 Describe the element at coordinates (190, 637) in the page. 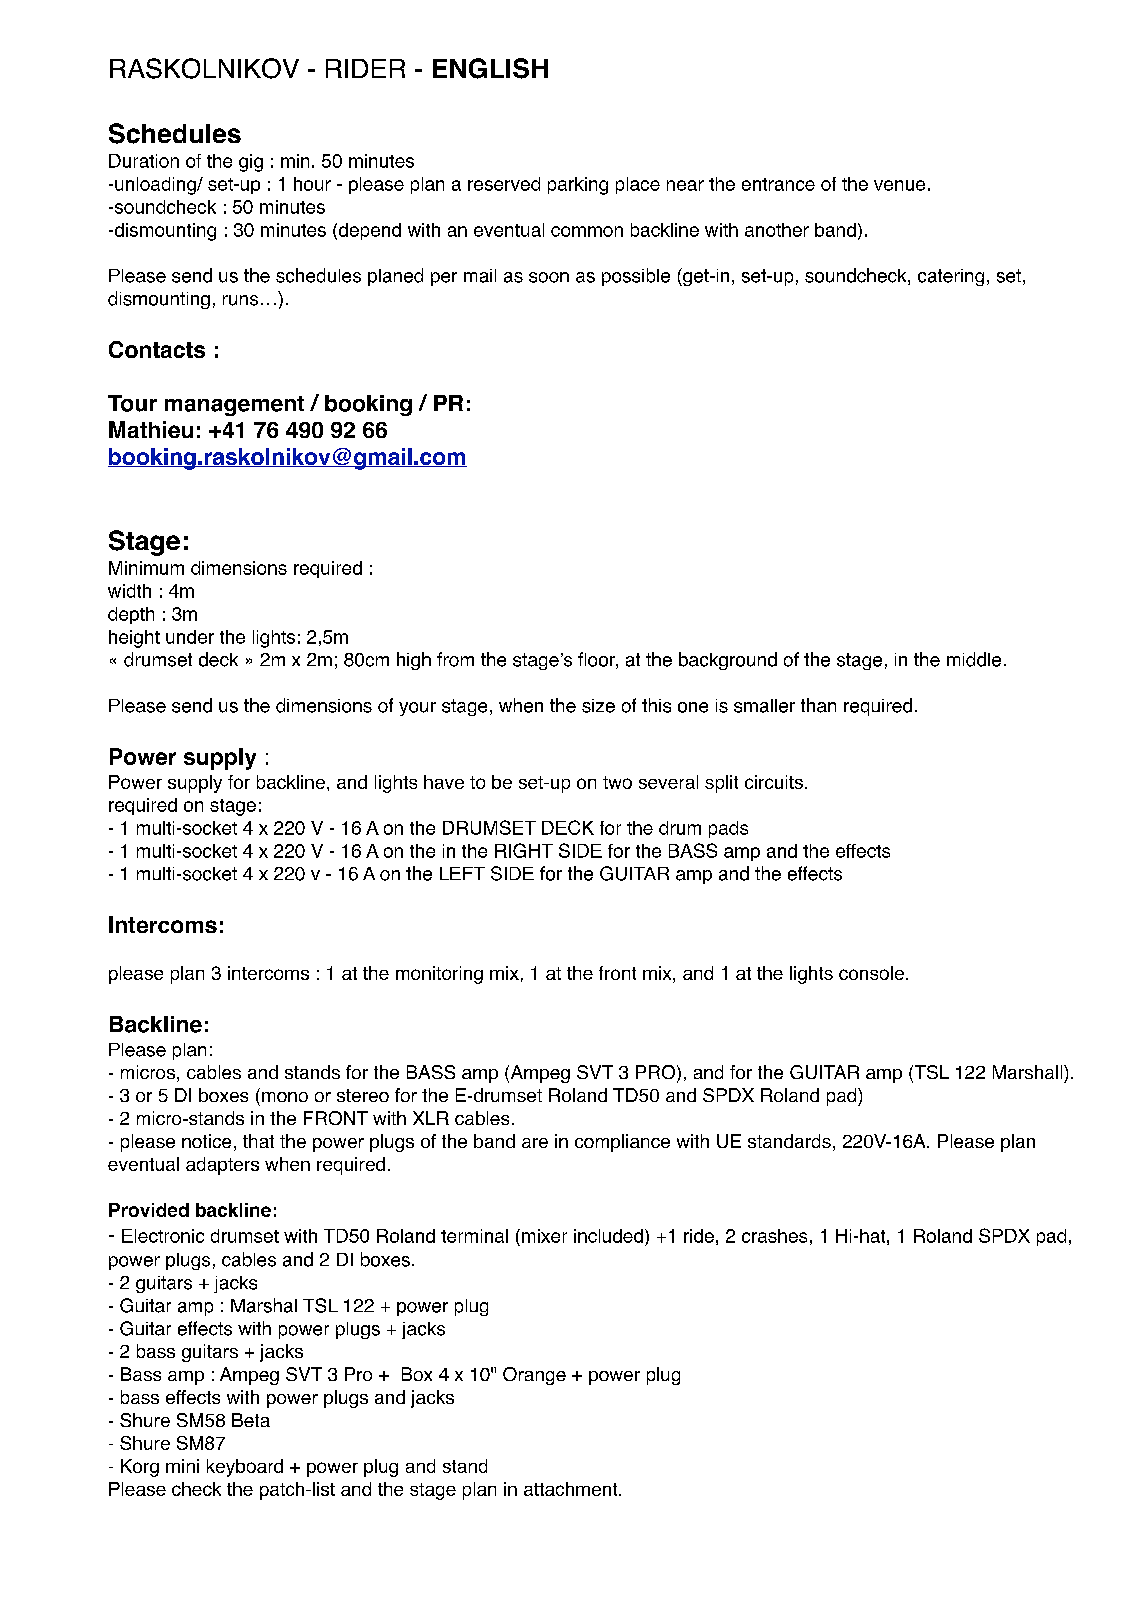

I see `under` at that location.
